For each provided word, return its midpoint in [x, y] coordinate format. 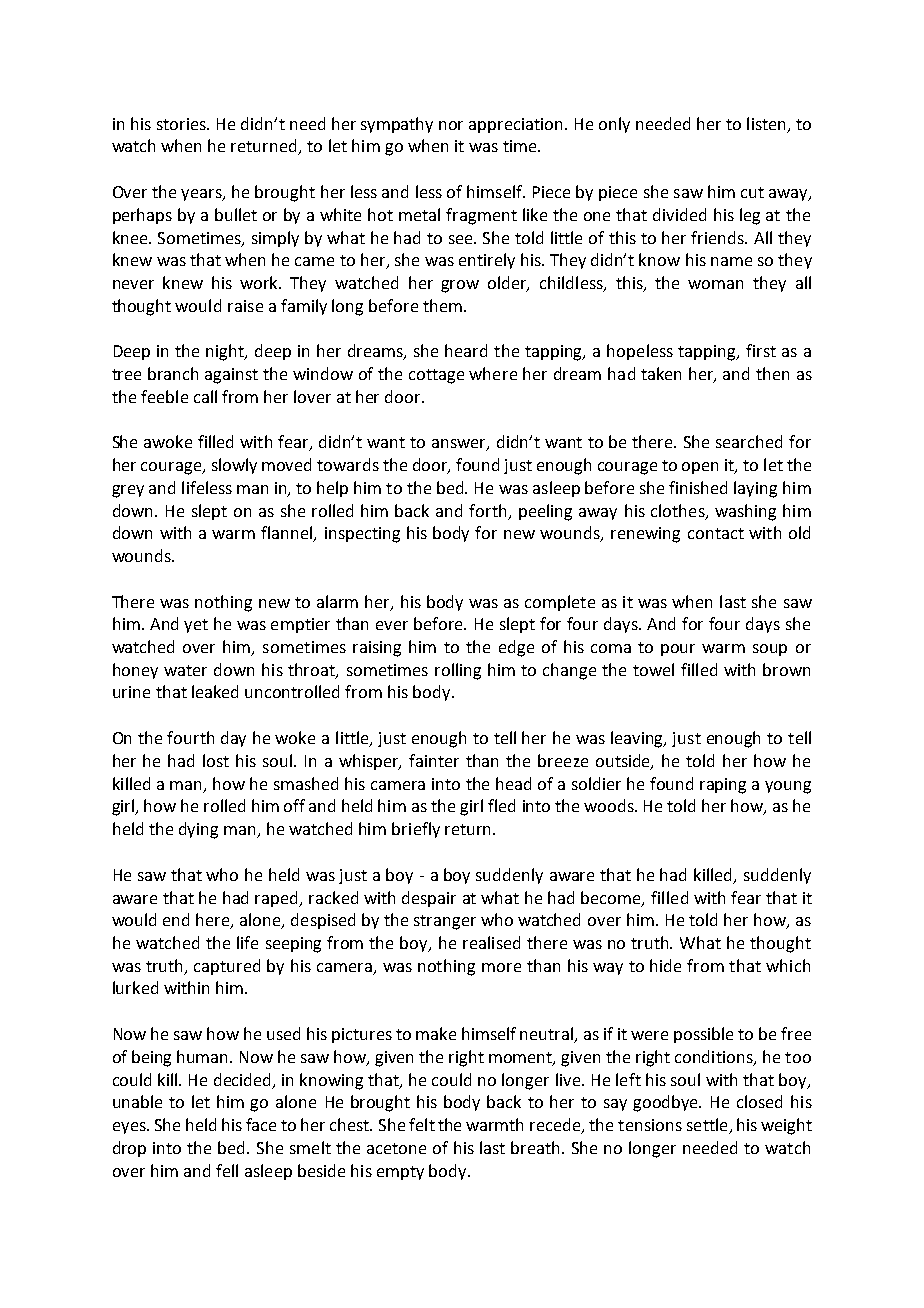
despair [429, 899]
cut [752, 192]
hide [665, 965]
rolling [458, 671]
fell [227, 1170]
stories [182, 124]
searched [749, 441]
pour [678, 650]
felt [422, 1124]
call [205, 396]
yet [196, 626]
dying [198, 830]
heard [466, 350]
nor [451, 125]
